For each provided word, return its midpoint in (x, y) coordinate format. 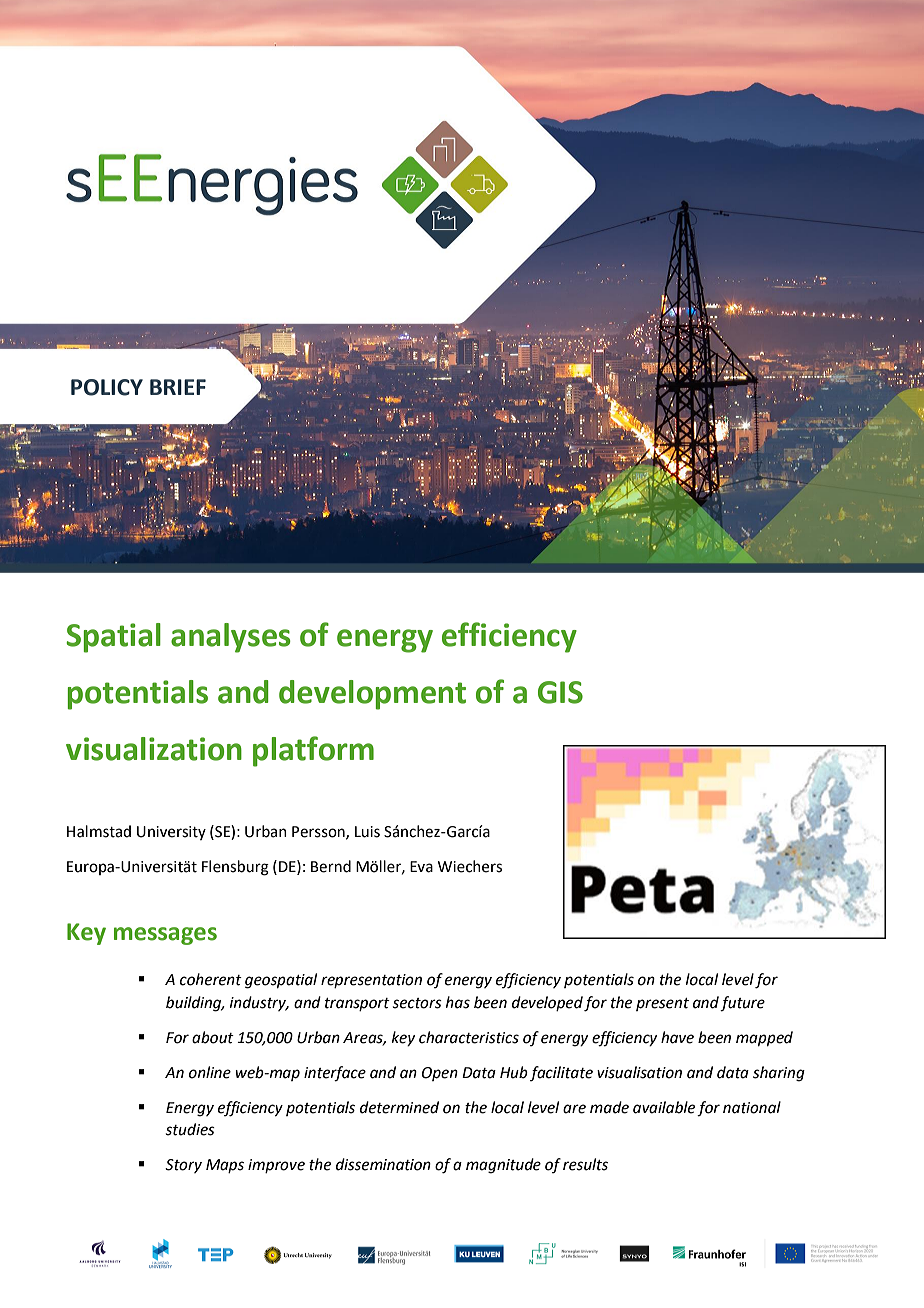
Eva (421, 867)
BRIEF (178, 387)
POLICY (107, 387)
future (742, 1004)
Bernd (331, 866)
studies (190, 1129)
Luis (367, 832)
